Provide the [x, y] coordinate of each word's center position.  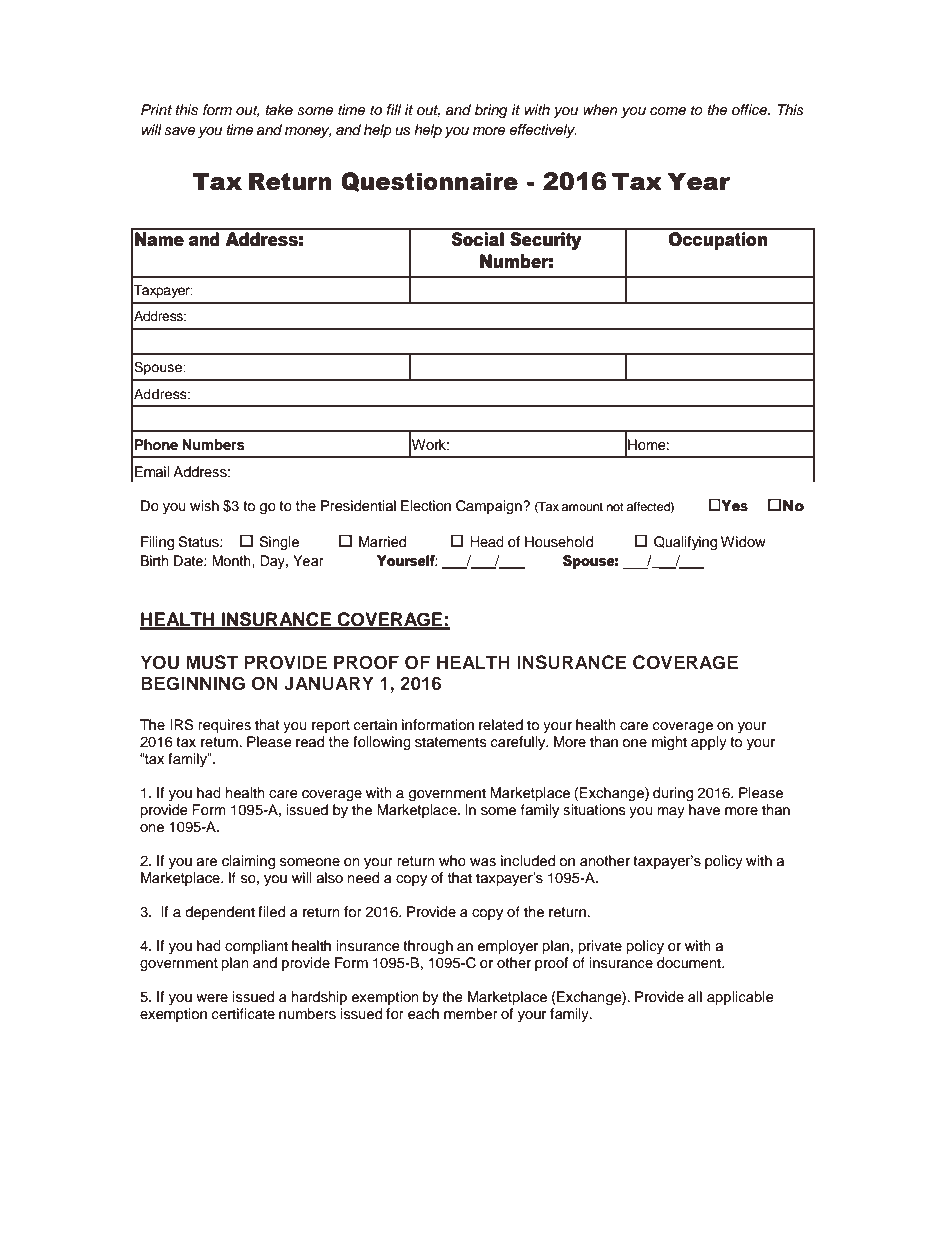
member [471, 1014]
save [180, 131]
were [212, 998]
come [668, 111]
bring [491, 111]
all [695, 996]
